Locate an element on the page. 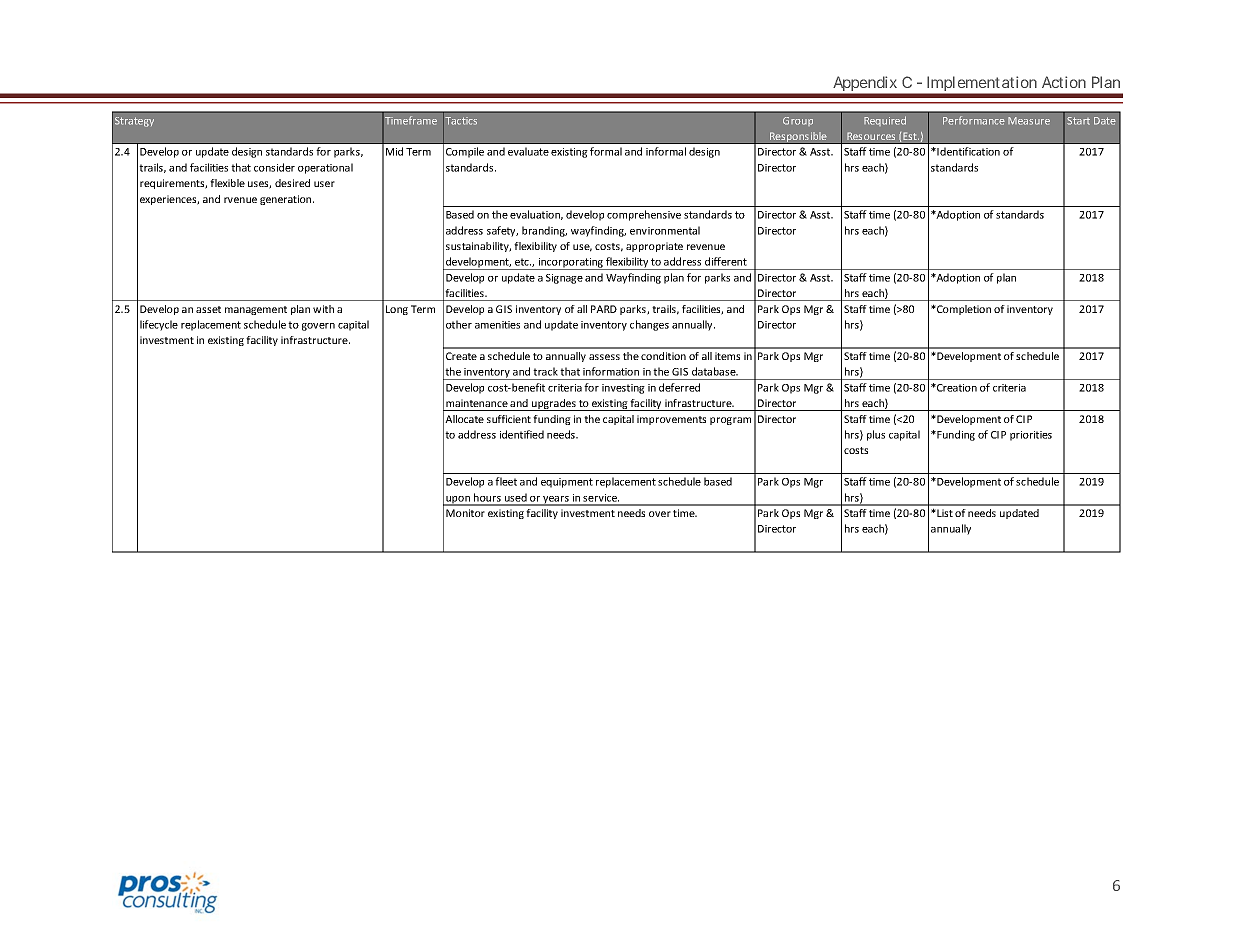 This image has width=1233, height=952. Performance is located at coordinates (974, 120).
